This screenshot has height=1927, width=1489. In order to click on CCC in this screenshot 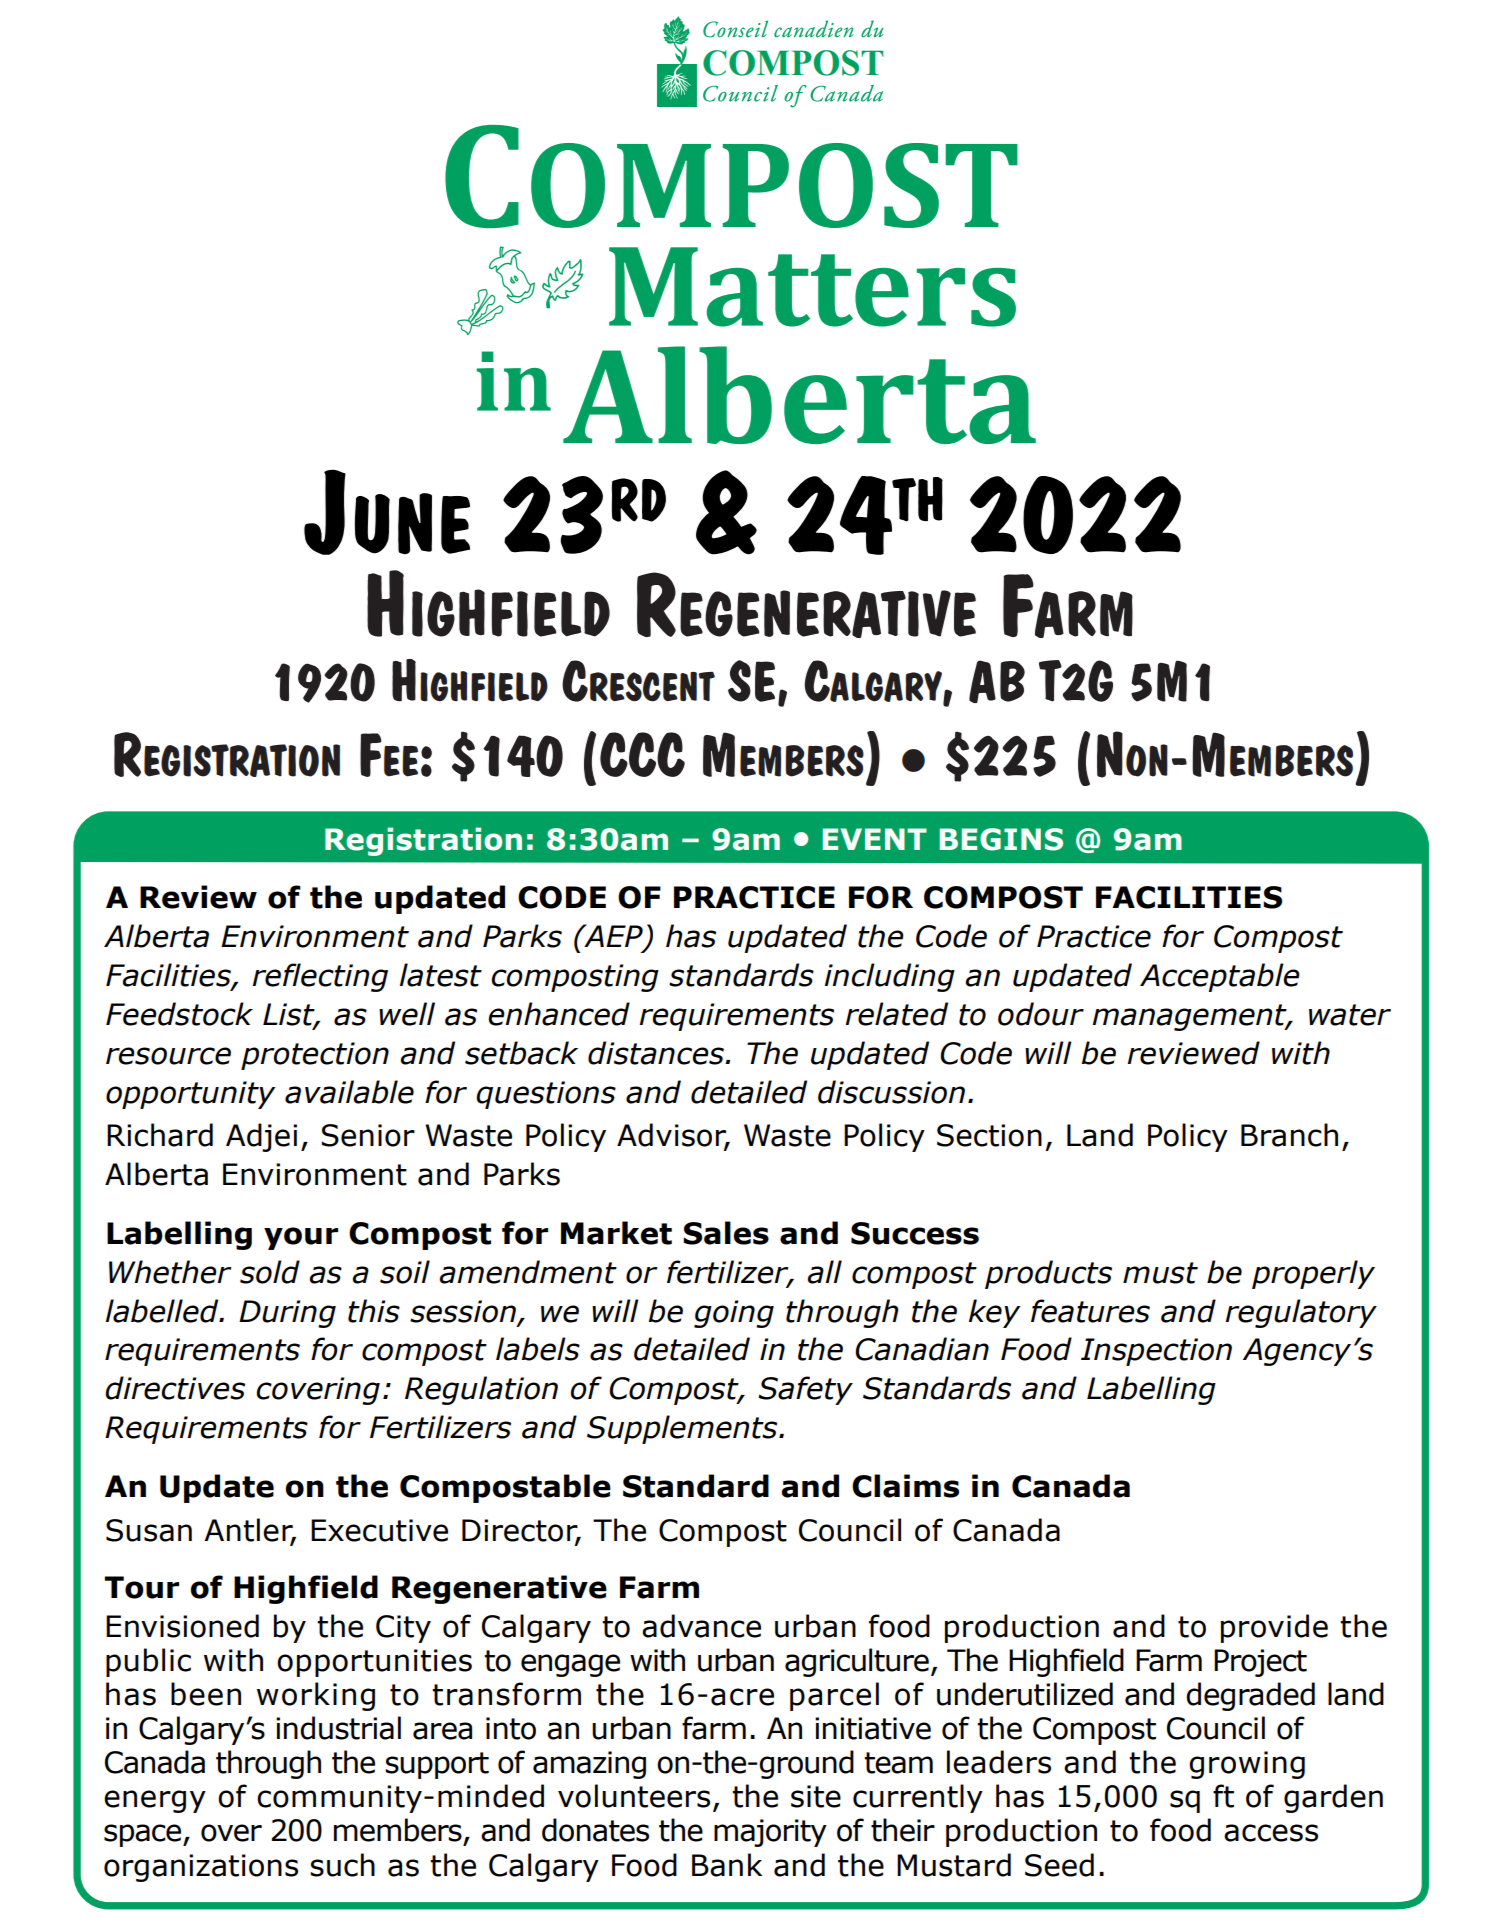, I will do `click(642, 754)`.
